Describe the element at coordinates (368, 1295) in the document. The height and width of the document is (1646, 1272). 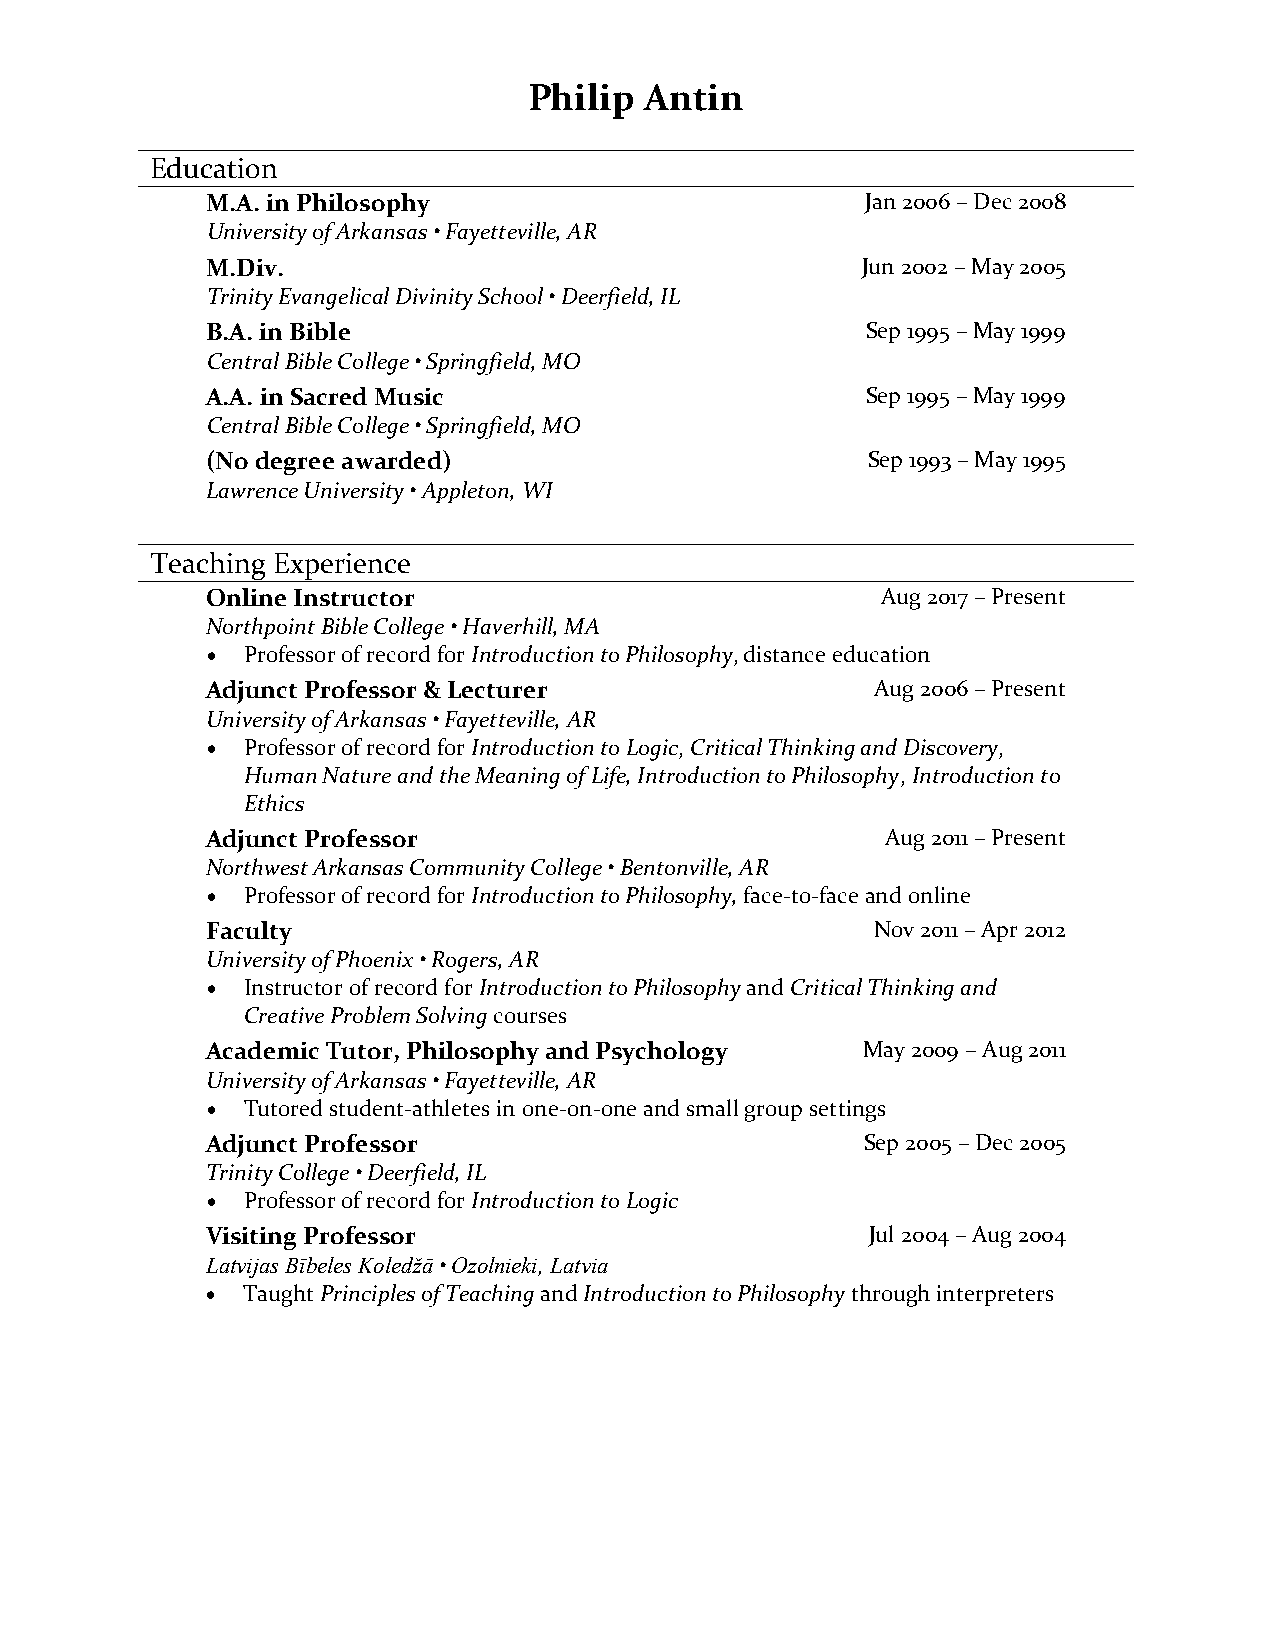
I see `Principles` at that location.
